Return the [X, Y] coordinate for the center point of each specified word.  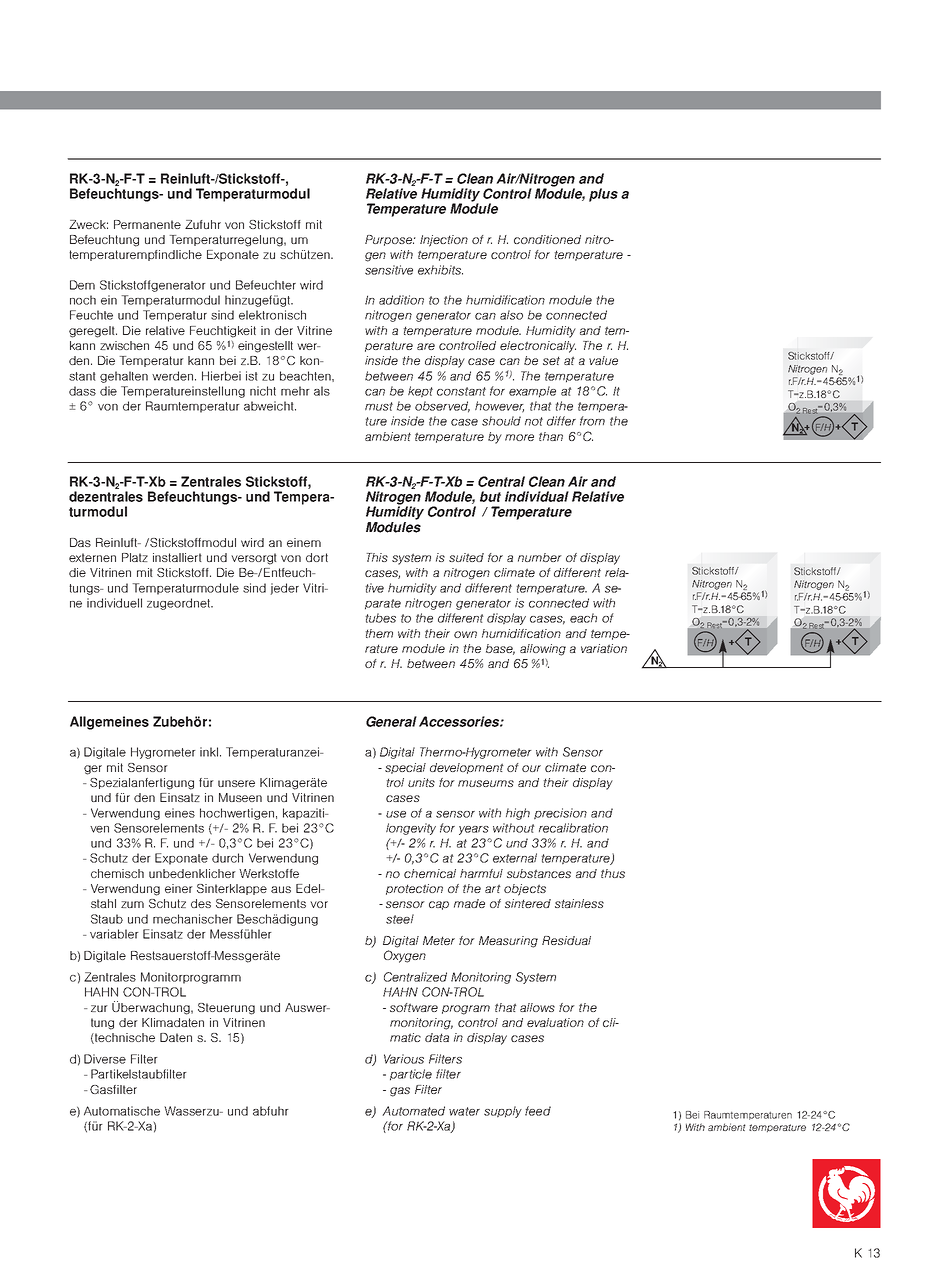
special [405, 768]
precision [560, 814]
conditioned [547, 239]
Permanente [147, 224]
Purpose [389, 240]
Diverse [105, 1059]
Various [404, 1059]
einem [304, 542]
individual [537, 496]
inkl [210, 752]
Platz [135, 557]
